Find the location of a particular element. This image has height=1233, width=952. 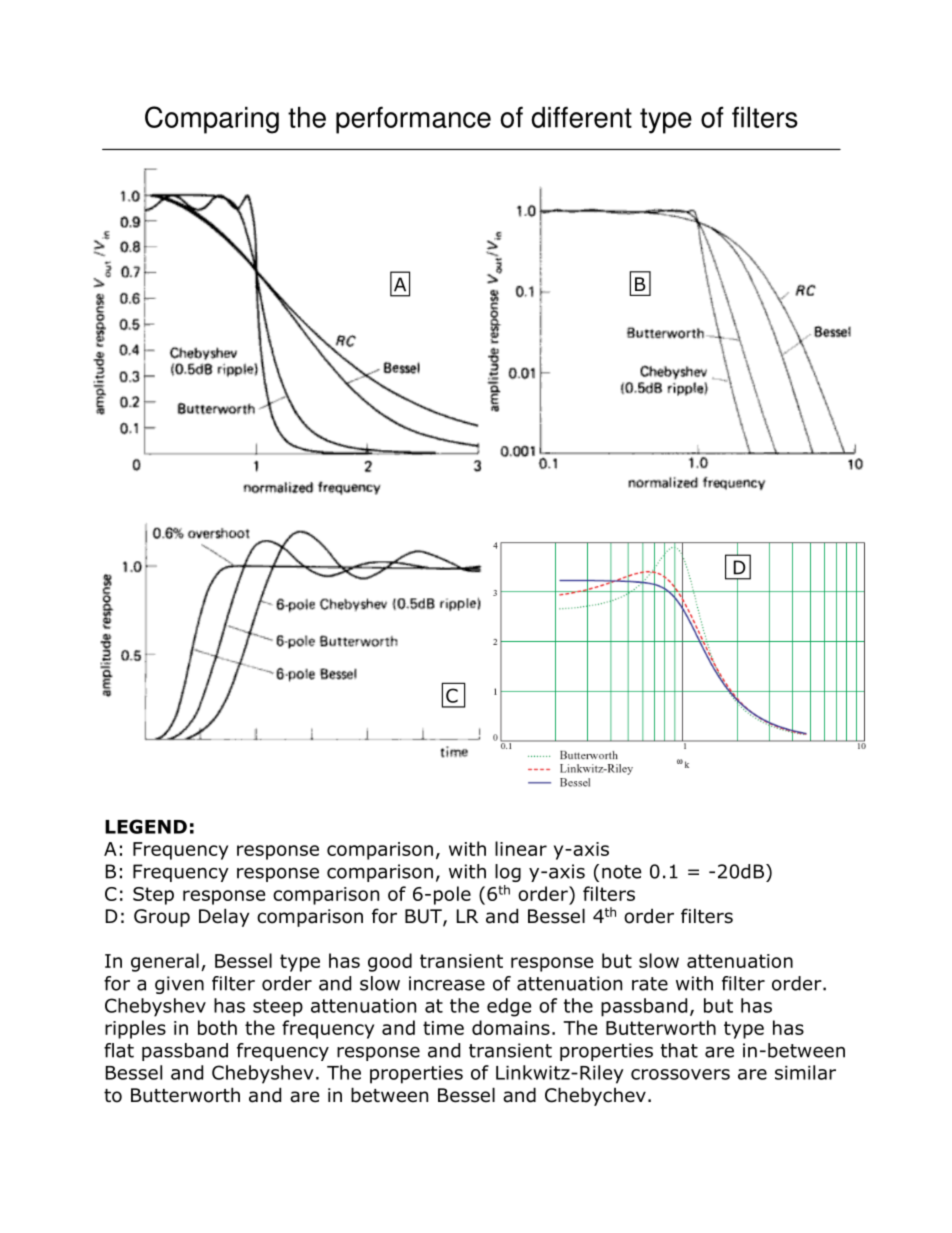

both is located at coordinates (217, 1027).
